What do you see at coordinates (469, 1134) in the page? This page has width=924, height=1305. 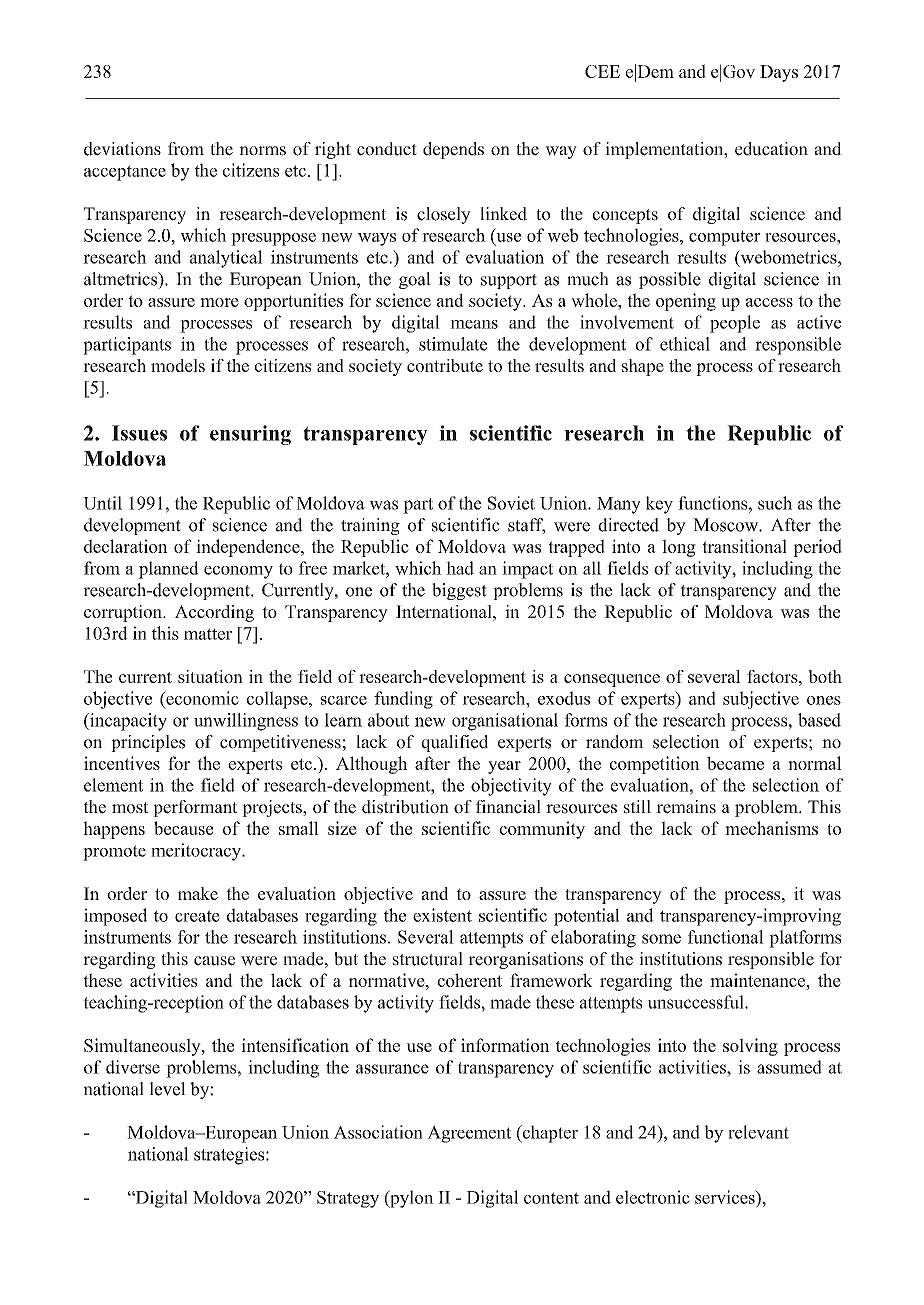 I see `Agreement` at bounding box center [469, 1134].
